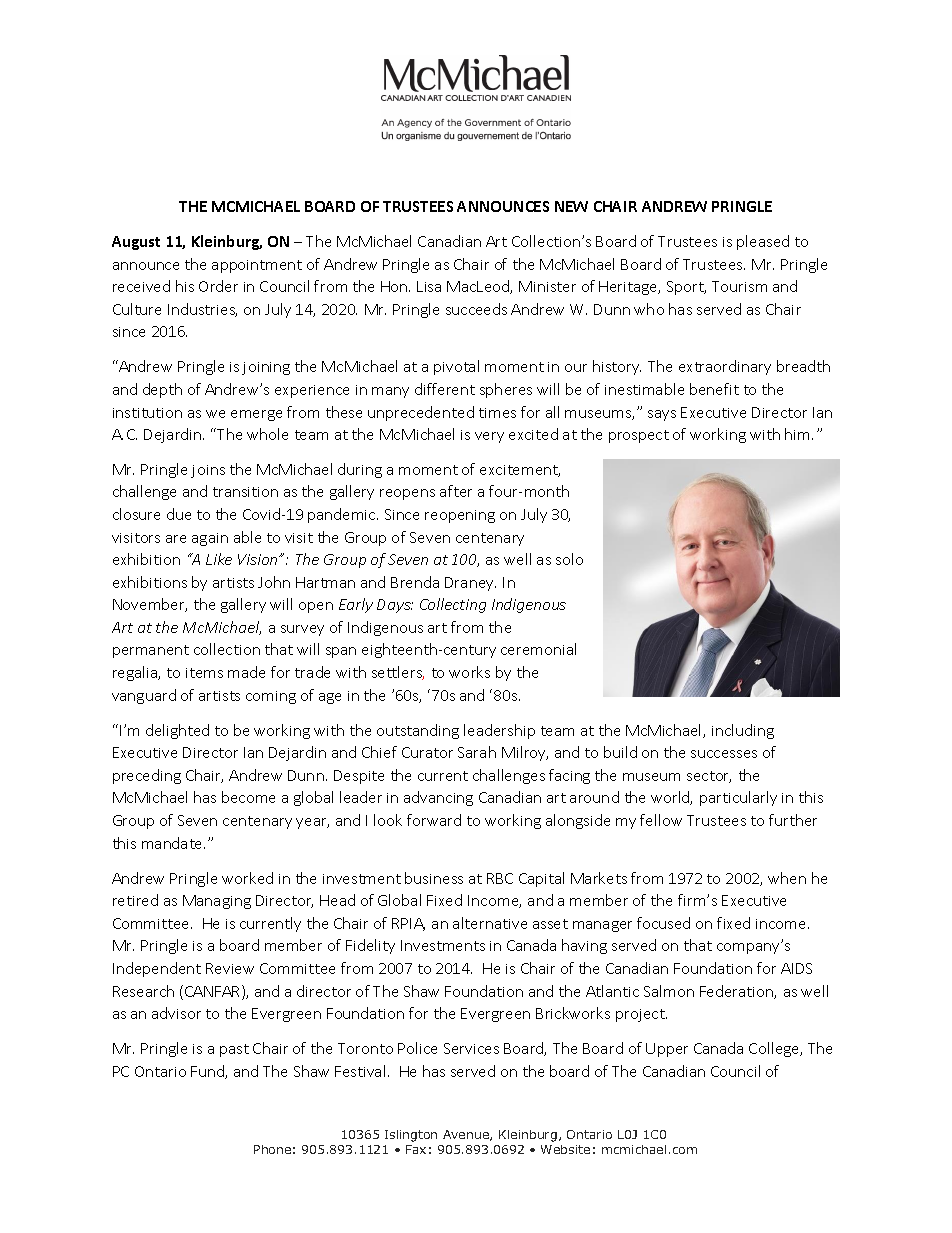 This screenshot has height=1233, width=952. I want to click on forward, so click(434, 820).
